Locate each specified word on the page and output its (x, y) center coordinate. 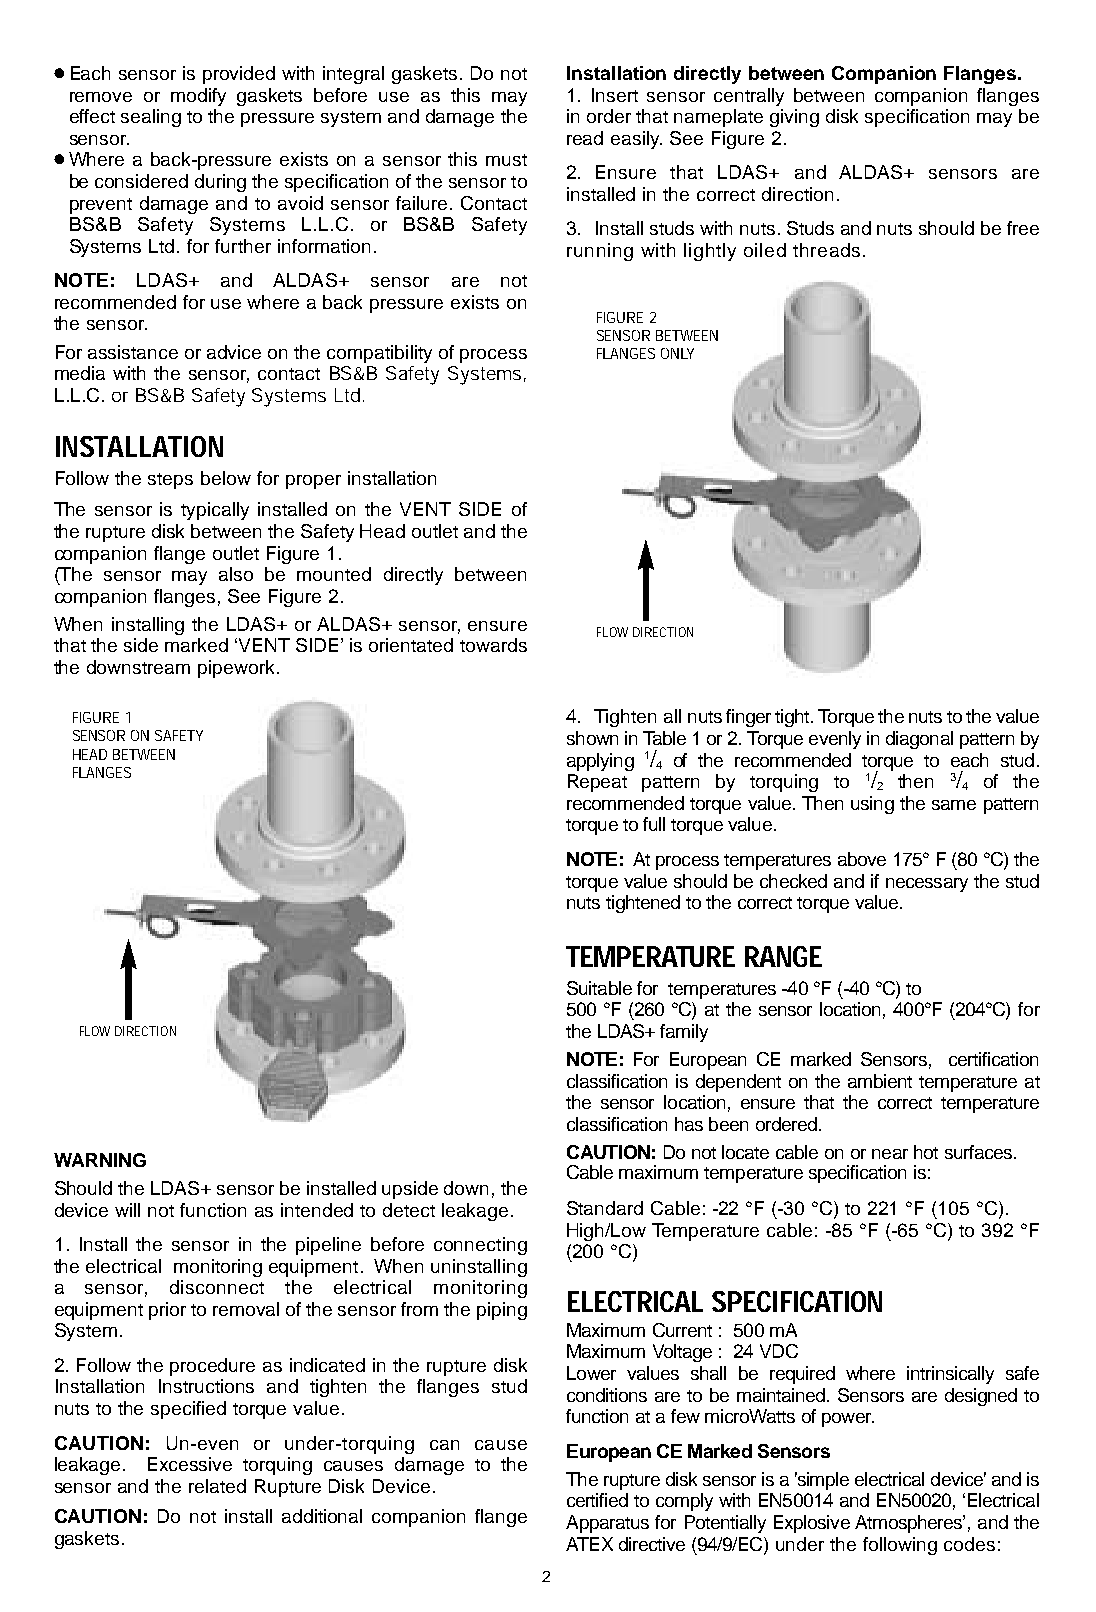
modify (198, 97)
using (872, 805)
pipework (236, 669)
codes (969, 1544)
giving (794, 118)
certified (597, 1500)
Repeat (597, 783)
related (217, 1486)
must (506, 160)
